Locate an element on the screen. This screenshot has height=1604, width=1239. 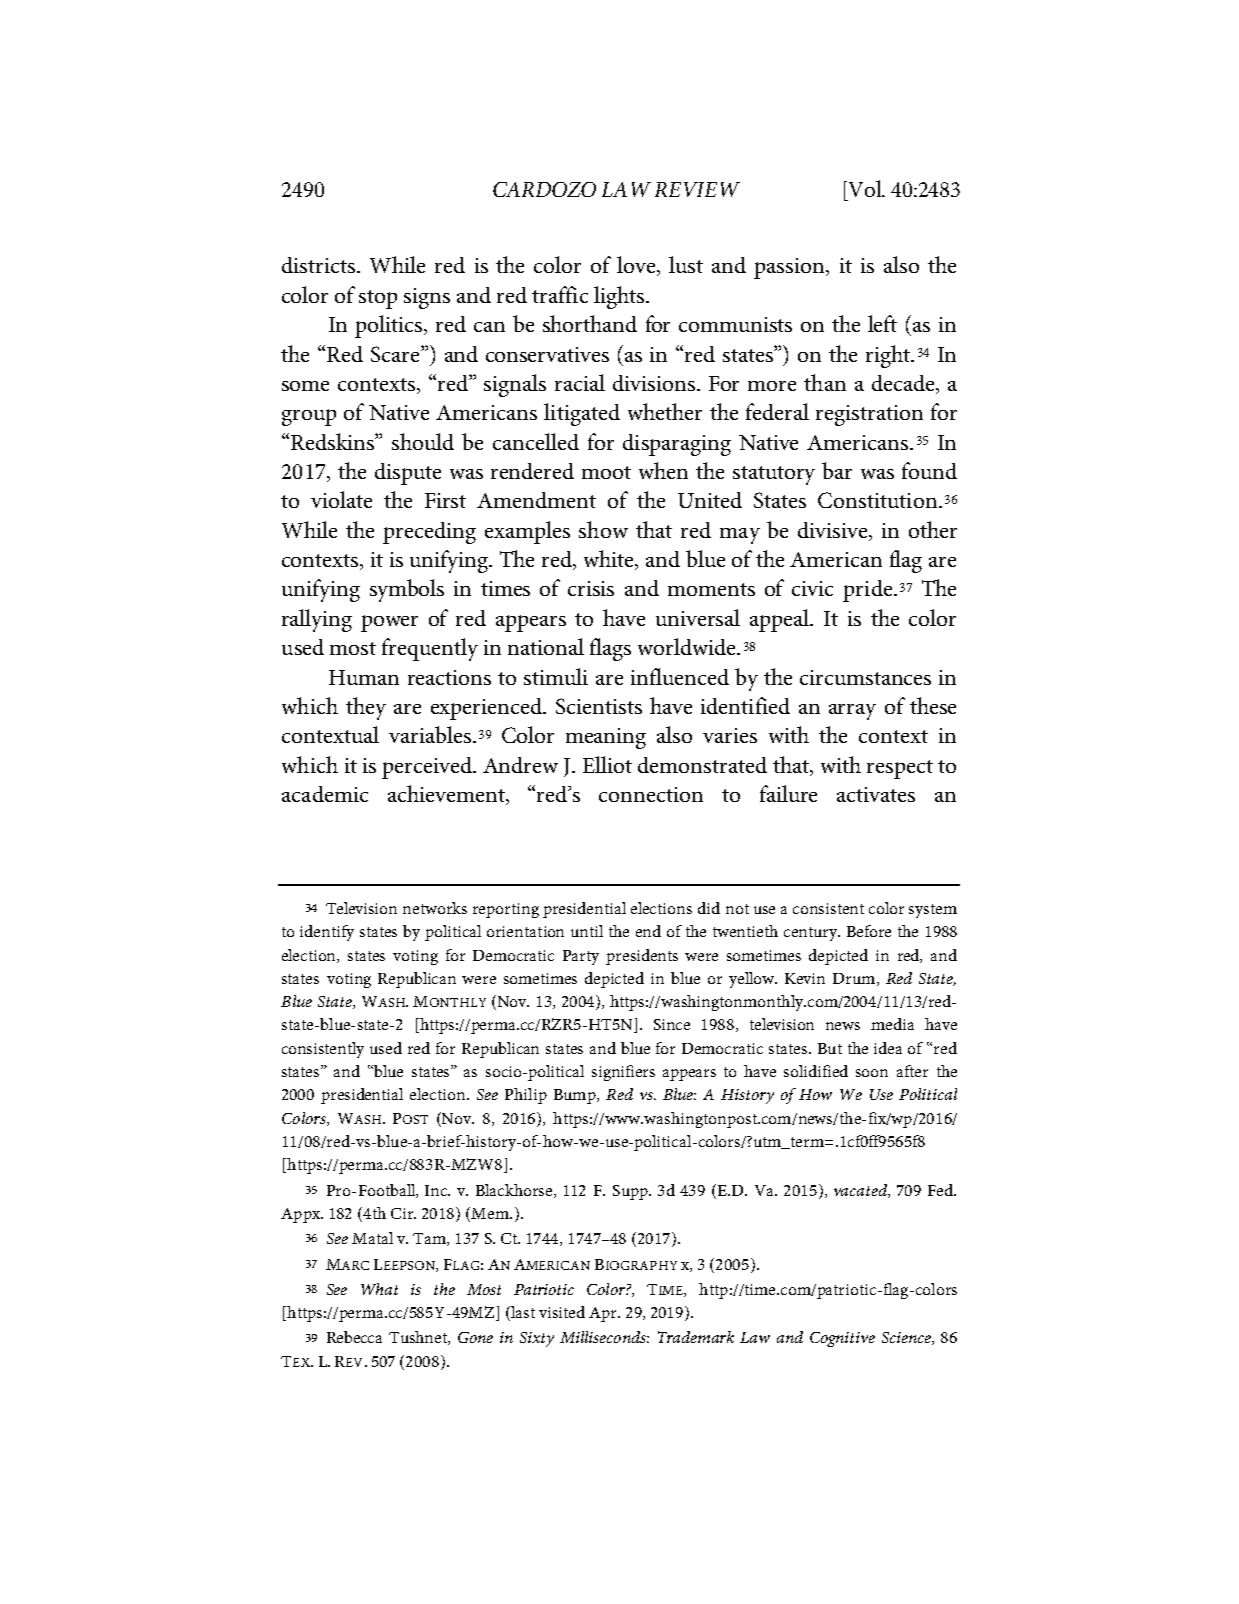
Vol is located at coordinates (865, 188).
